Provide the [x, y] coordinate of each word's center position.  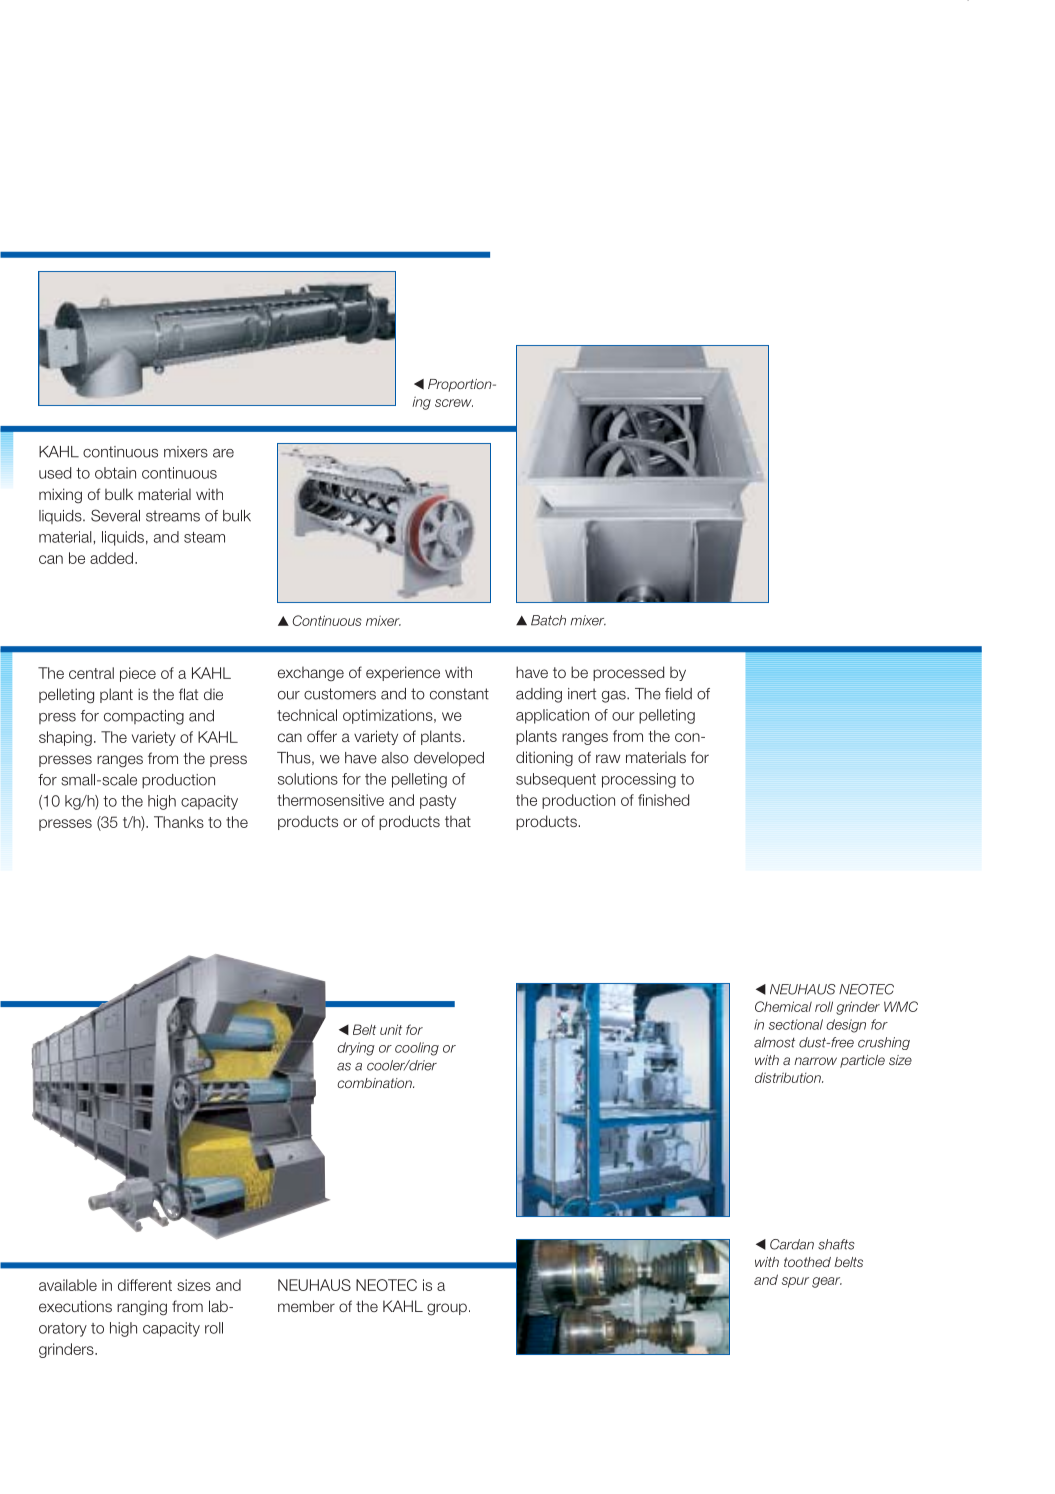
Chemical [783, 1006]
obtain [115, 473]
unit [391, 1029]
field [678, 694]
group [447, 1309]
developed [449, 759]
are [223, 453]
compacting [144, 717]
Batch [548, 620]
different [145, 1285]
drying [356, 1049]
